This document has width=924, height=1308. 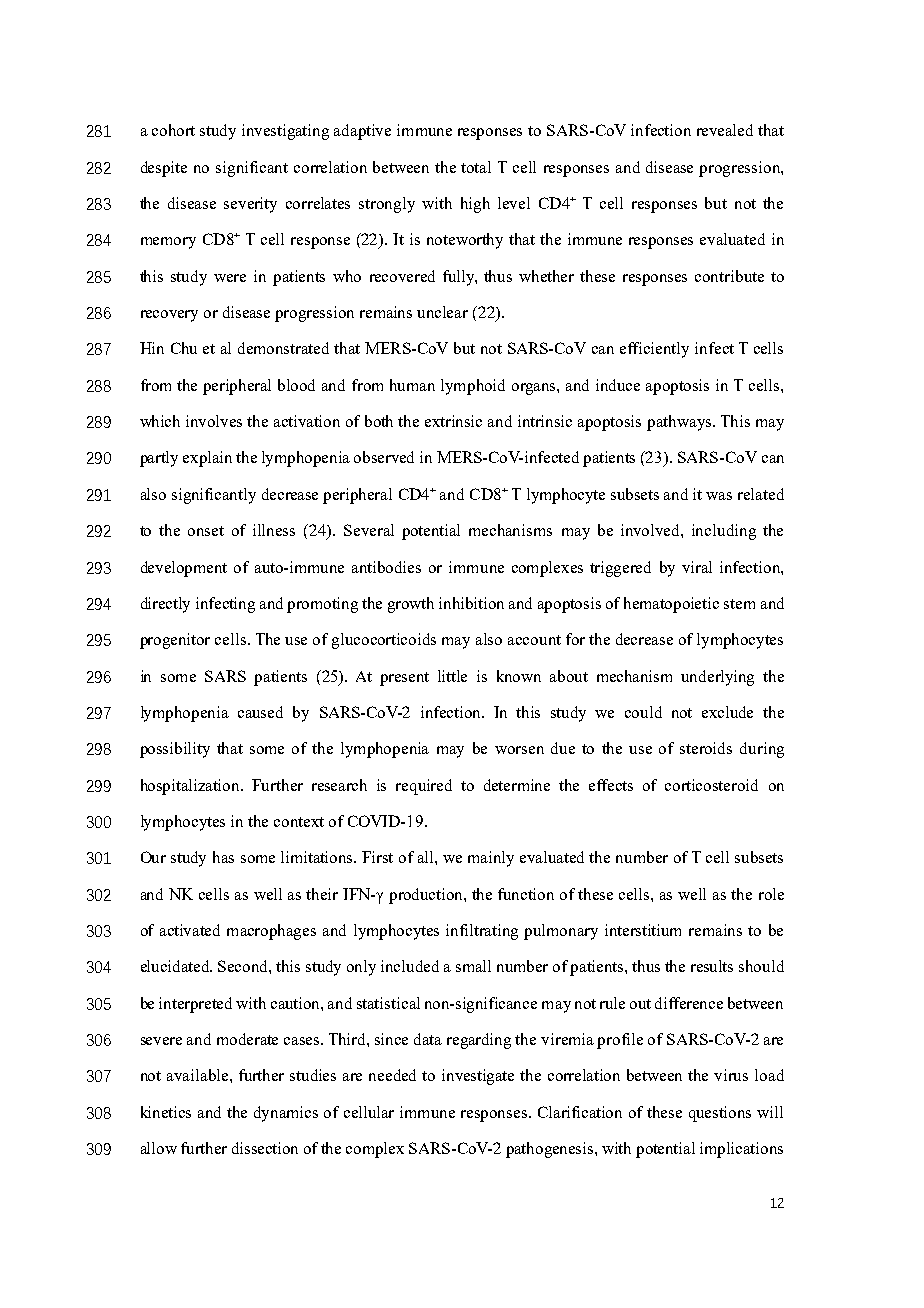 What do you see at coordinates (725, 130) in the document?
I see `revealed` at bounding box center [725, 130].
